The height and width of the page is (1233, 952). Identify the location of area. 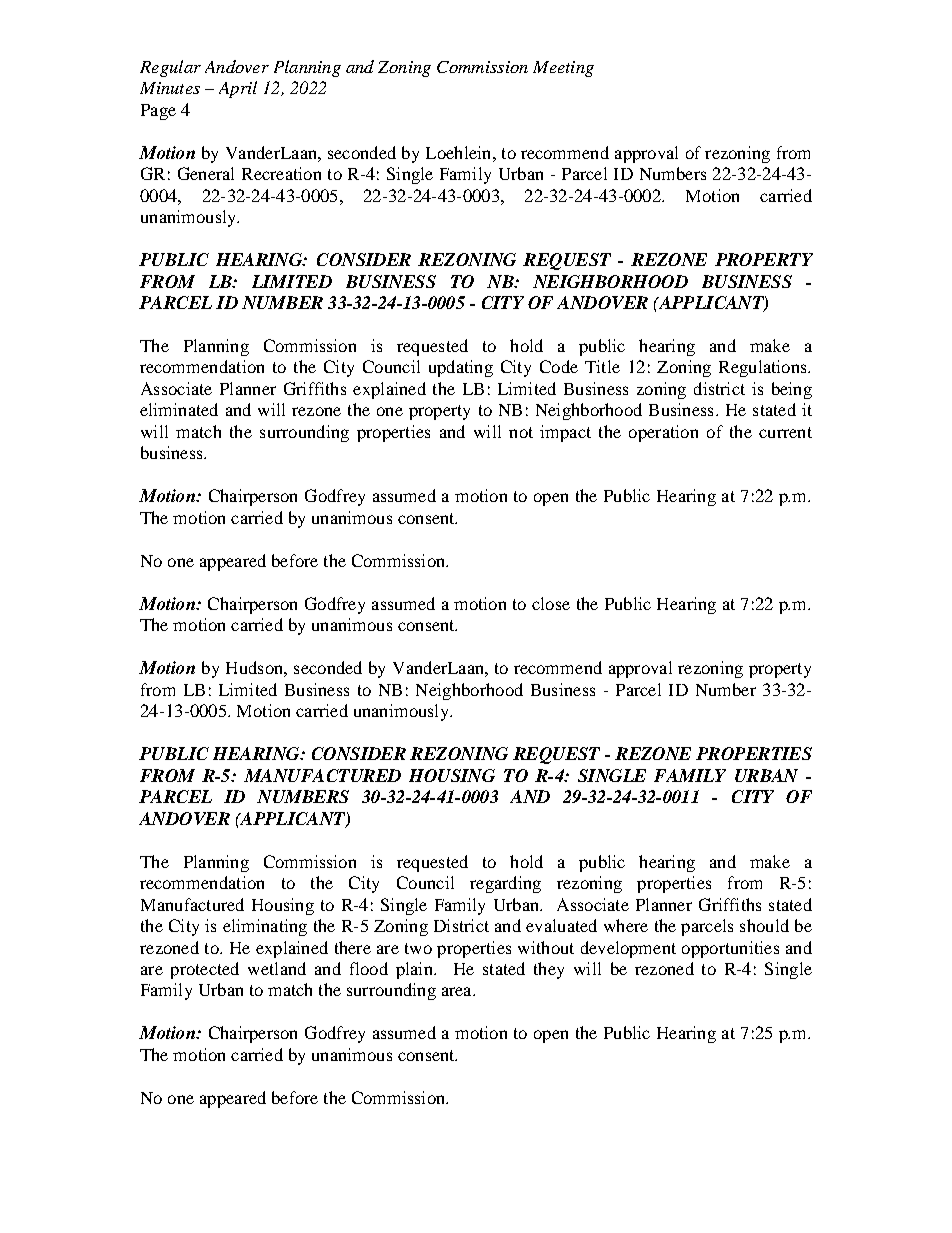
(458, 991).
